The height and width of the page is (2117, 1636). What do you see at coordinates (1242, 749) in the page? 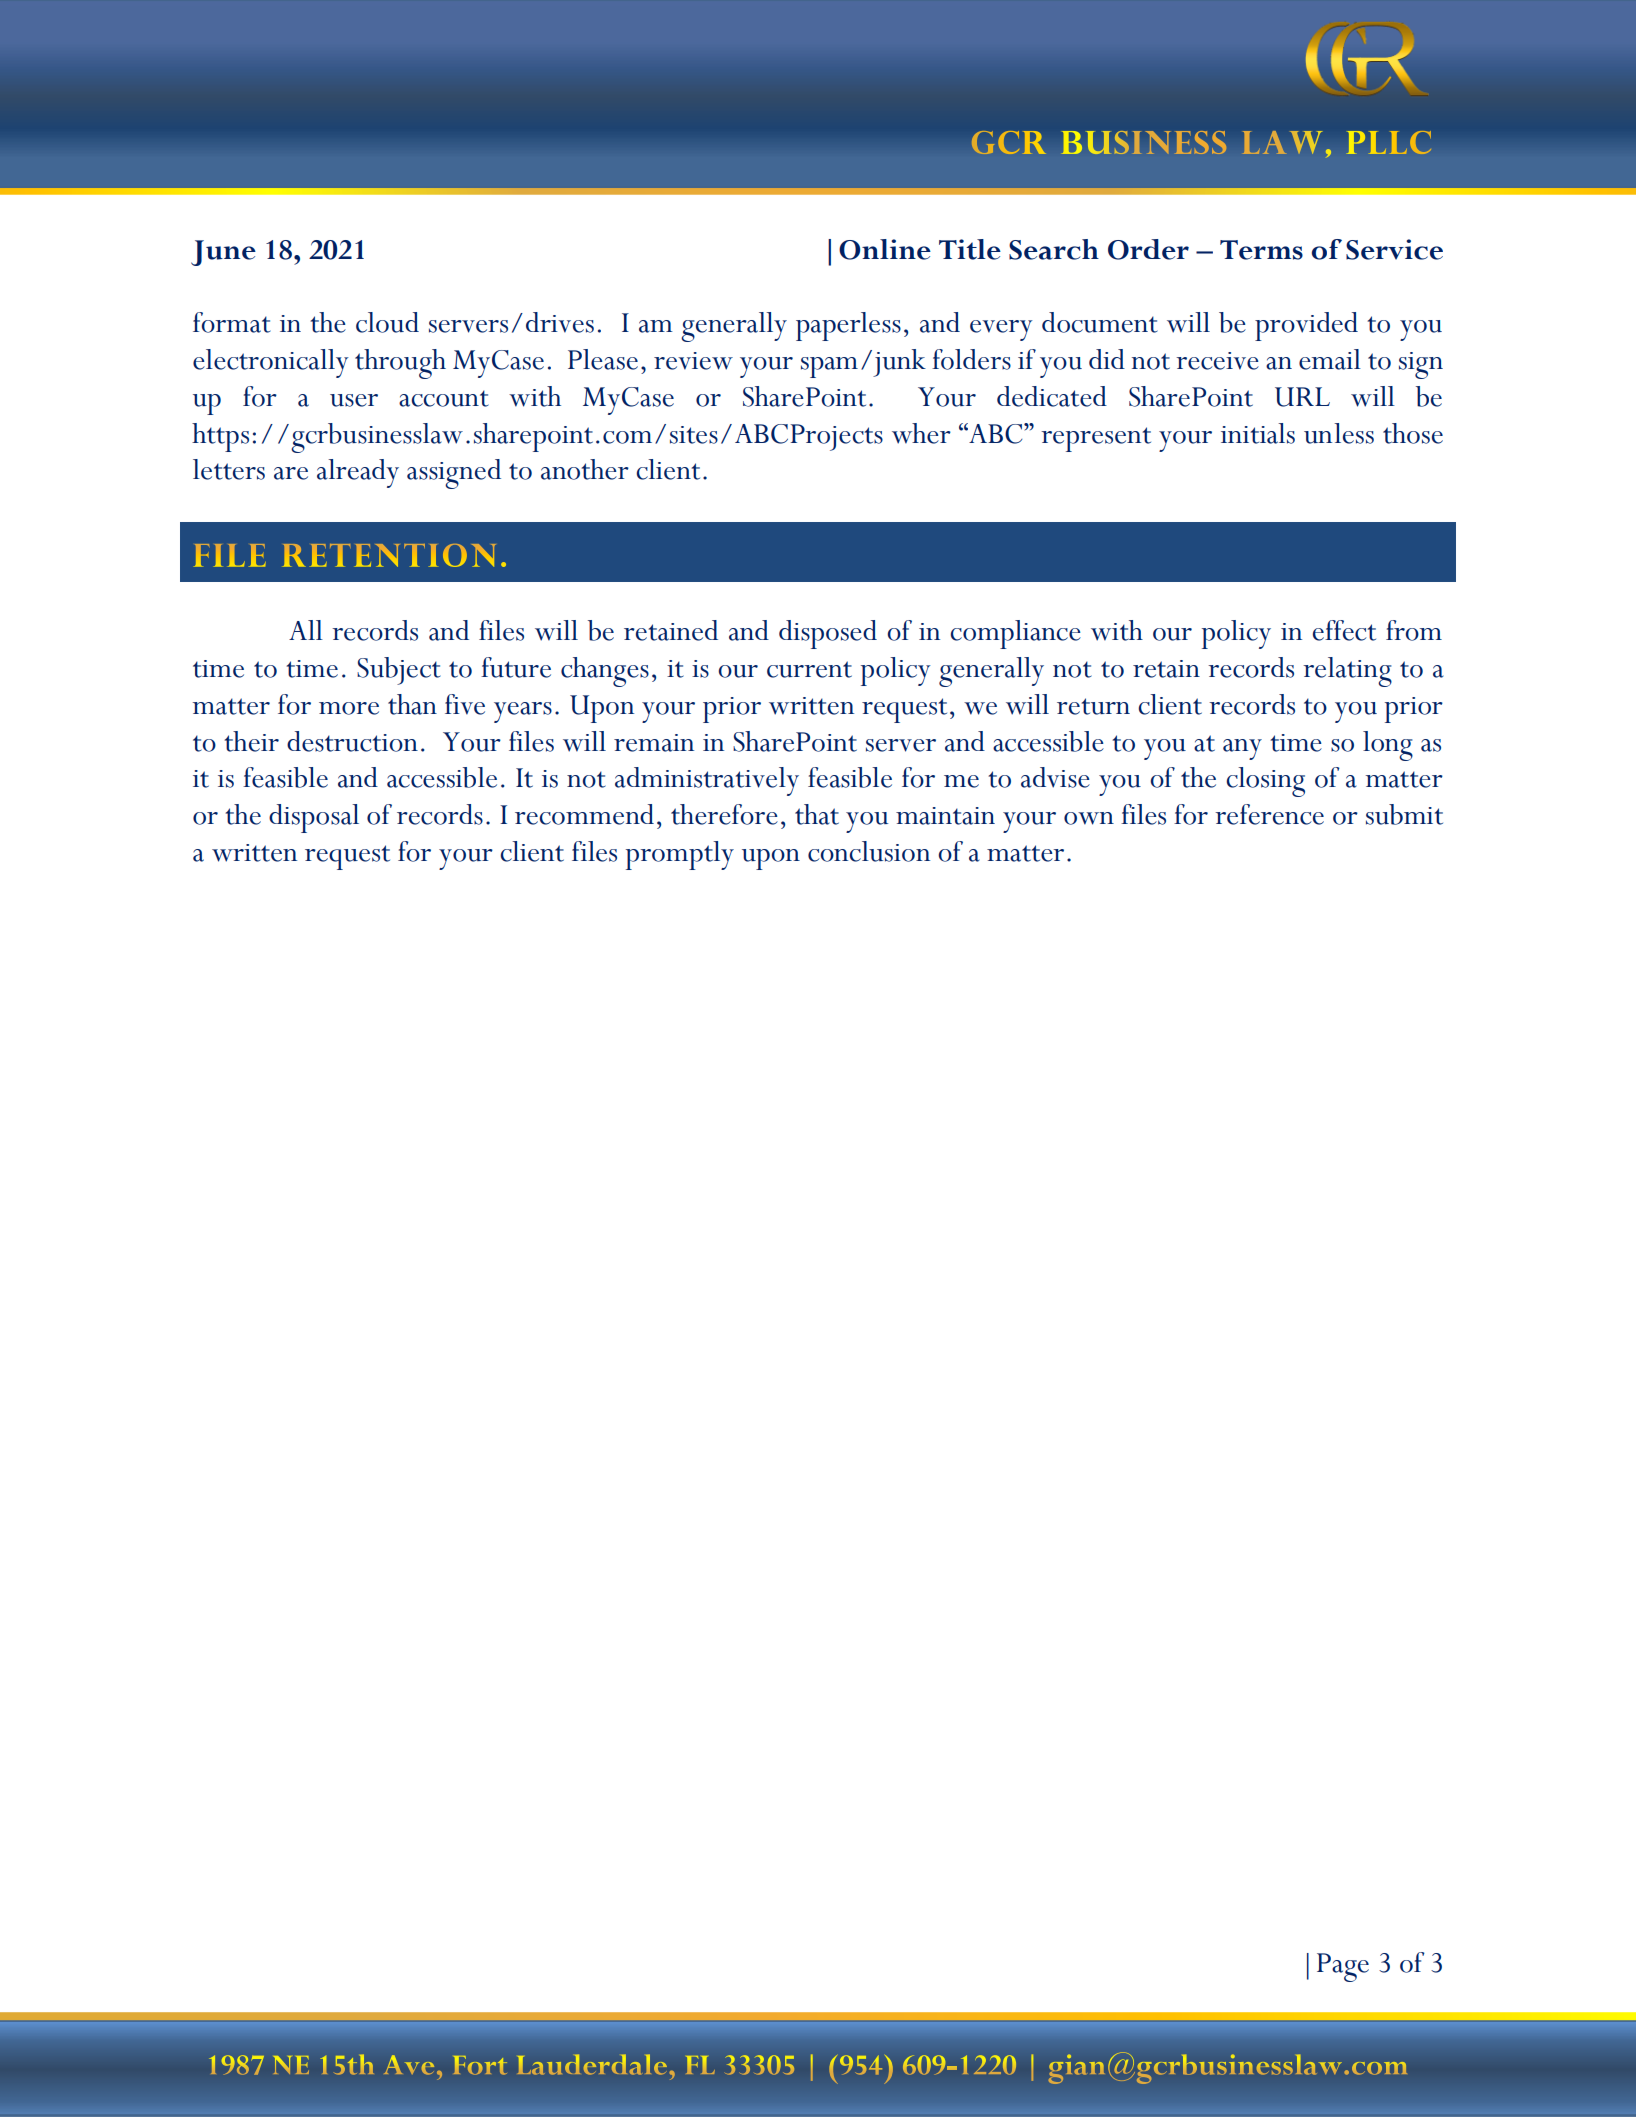
I see `any` at bounding box center [1242, 749].
